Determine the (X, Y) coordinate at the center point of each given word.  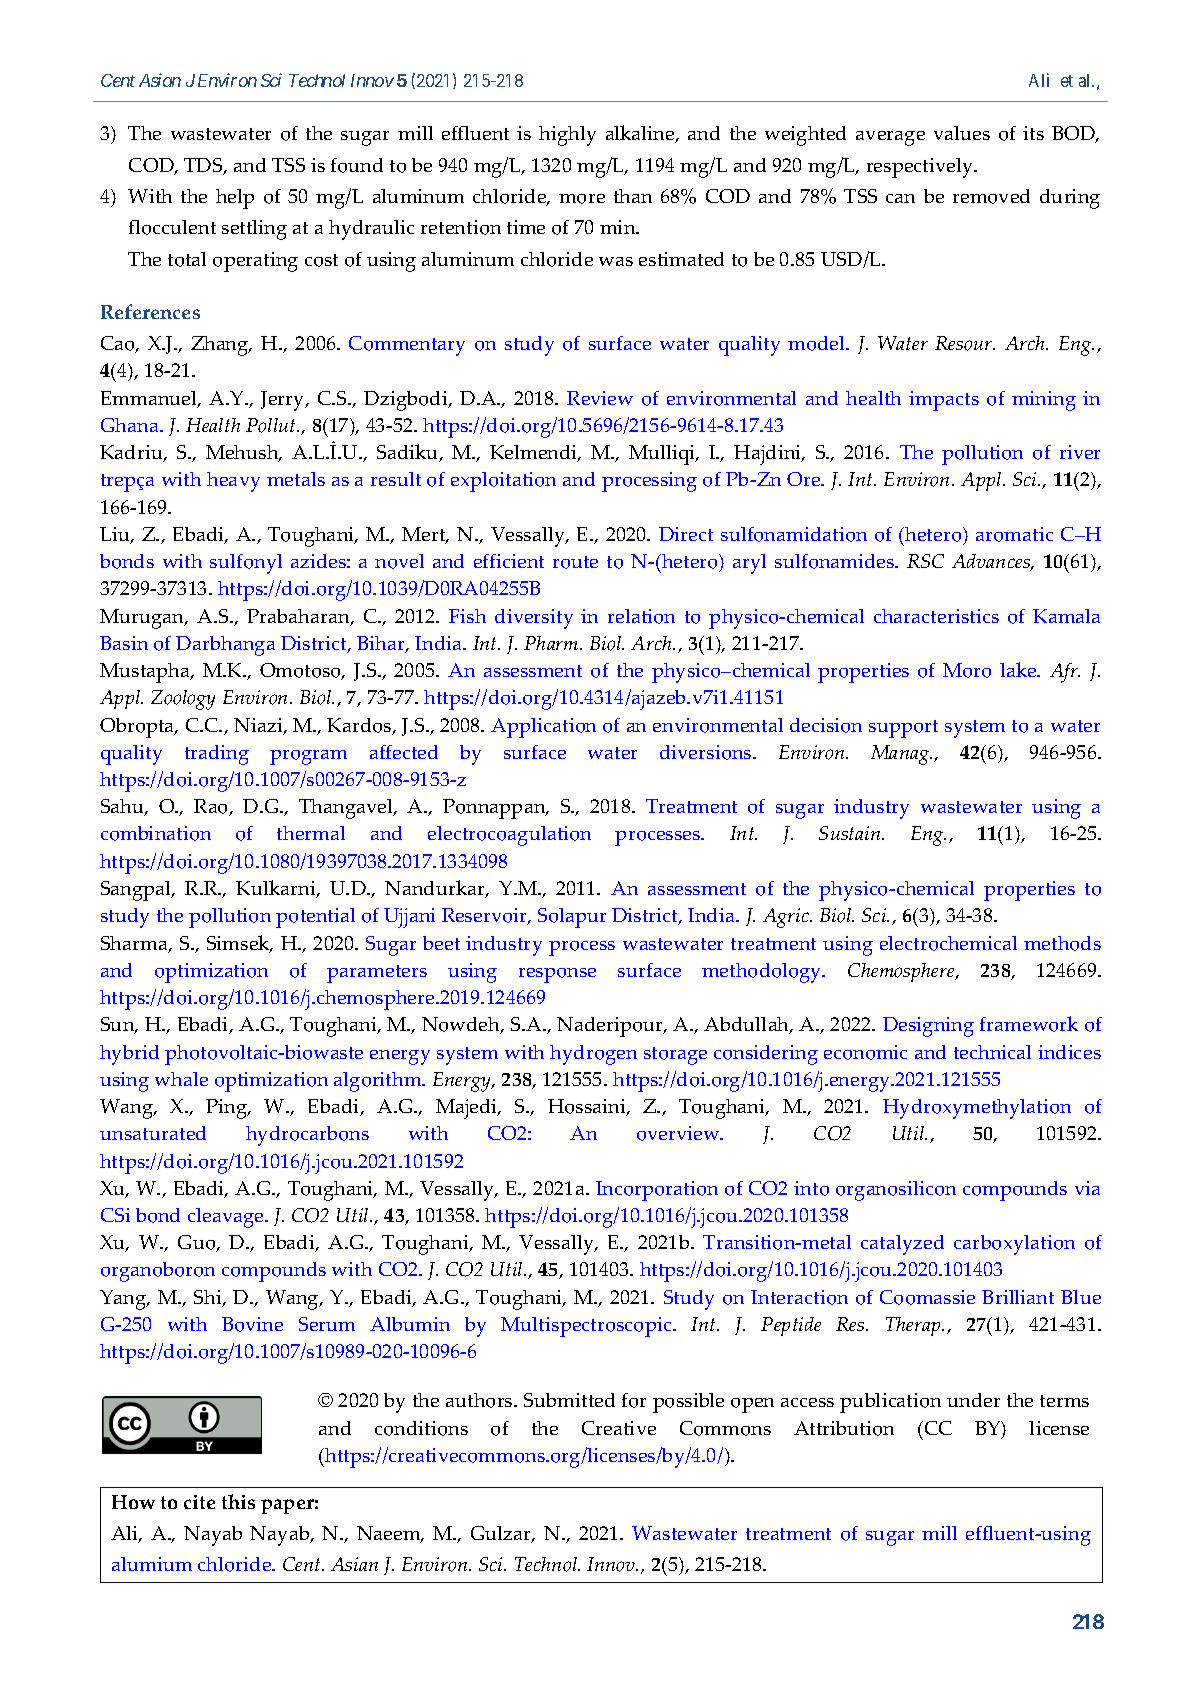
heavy (233, 482)
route (575, 562)
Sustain (851, 833)
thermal (311, 833)
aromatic (1014, 534)
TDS (204, 166)
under (973, 1400)
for (634, 1400)
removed (991, 196)
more (582, 199)
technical (992, 1052)
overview (679, 1133)
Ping (228, 1109)
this (238, 1501)
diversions (707, 752)
